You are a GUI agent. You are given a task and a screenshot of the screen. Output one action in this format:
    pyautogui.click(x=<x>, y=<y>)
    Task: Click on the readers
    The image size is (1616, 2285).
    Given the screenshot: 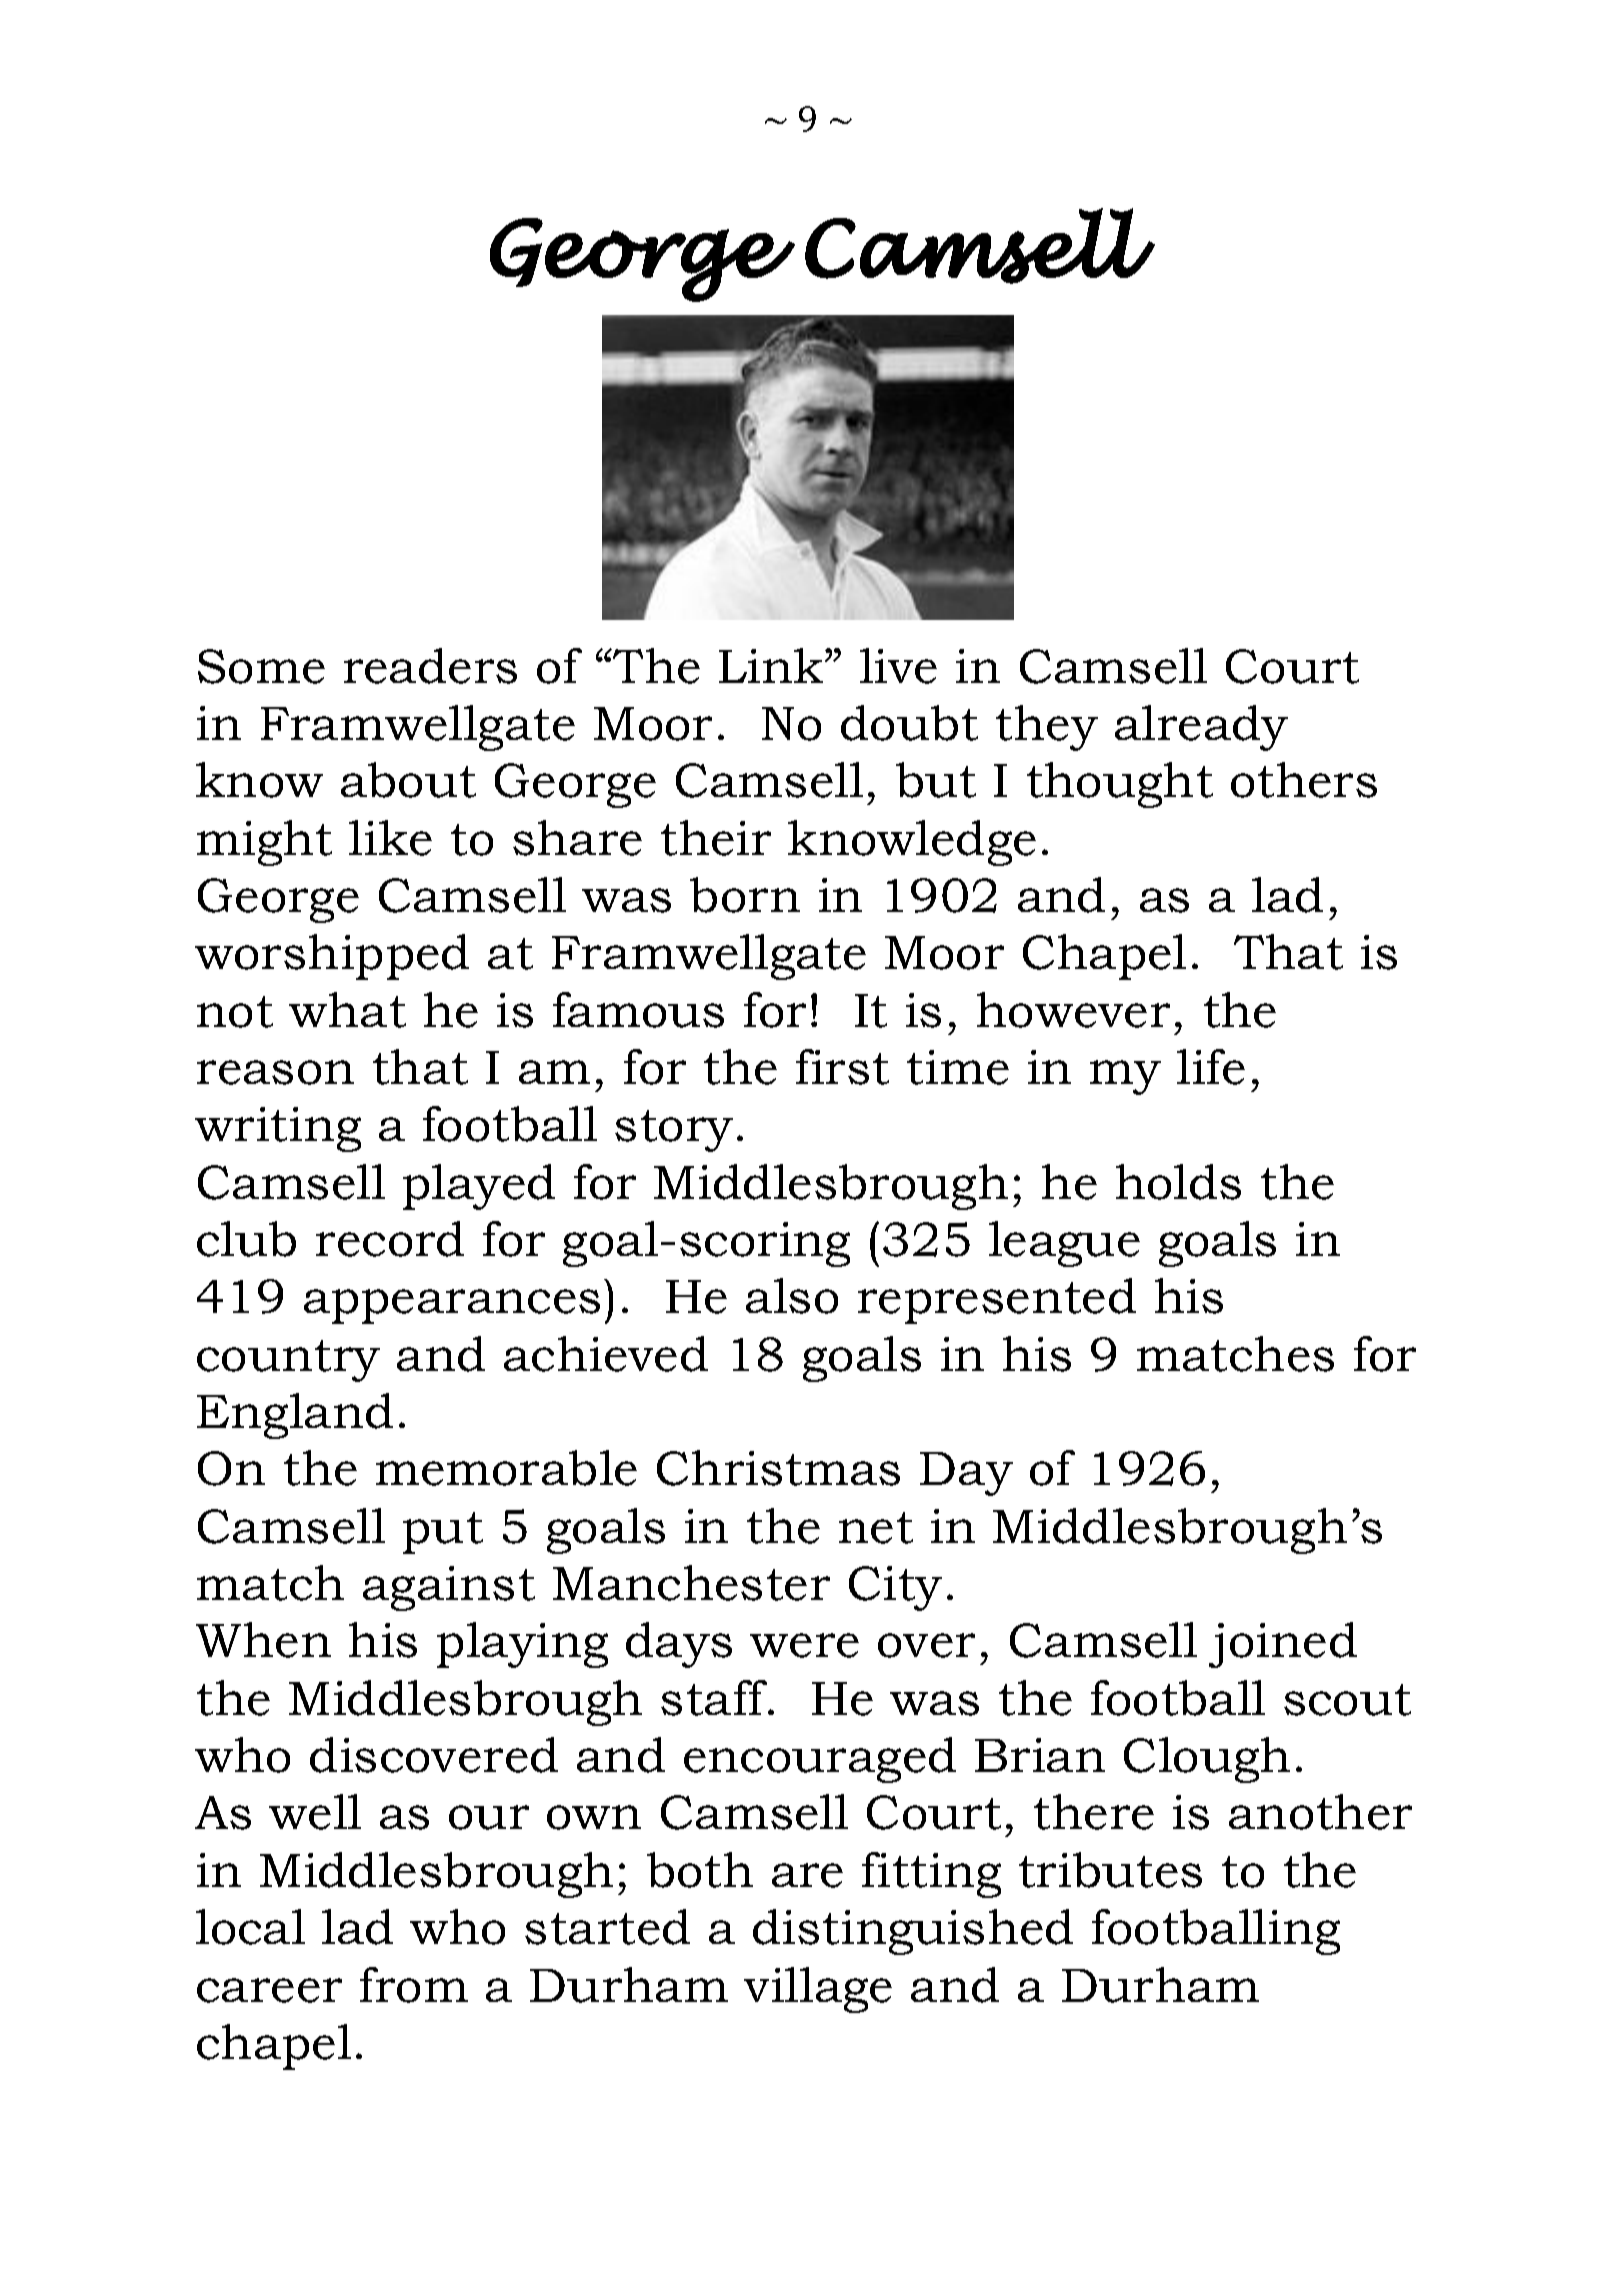 What is the action you would take?
    pyautogui.click(x=430, y=666)
